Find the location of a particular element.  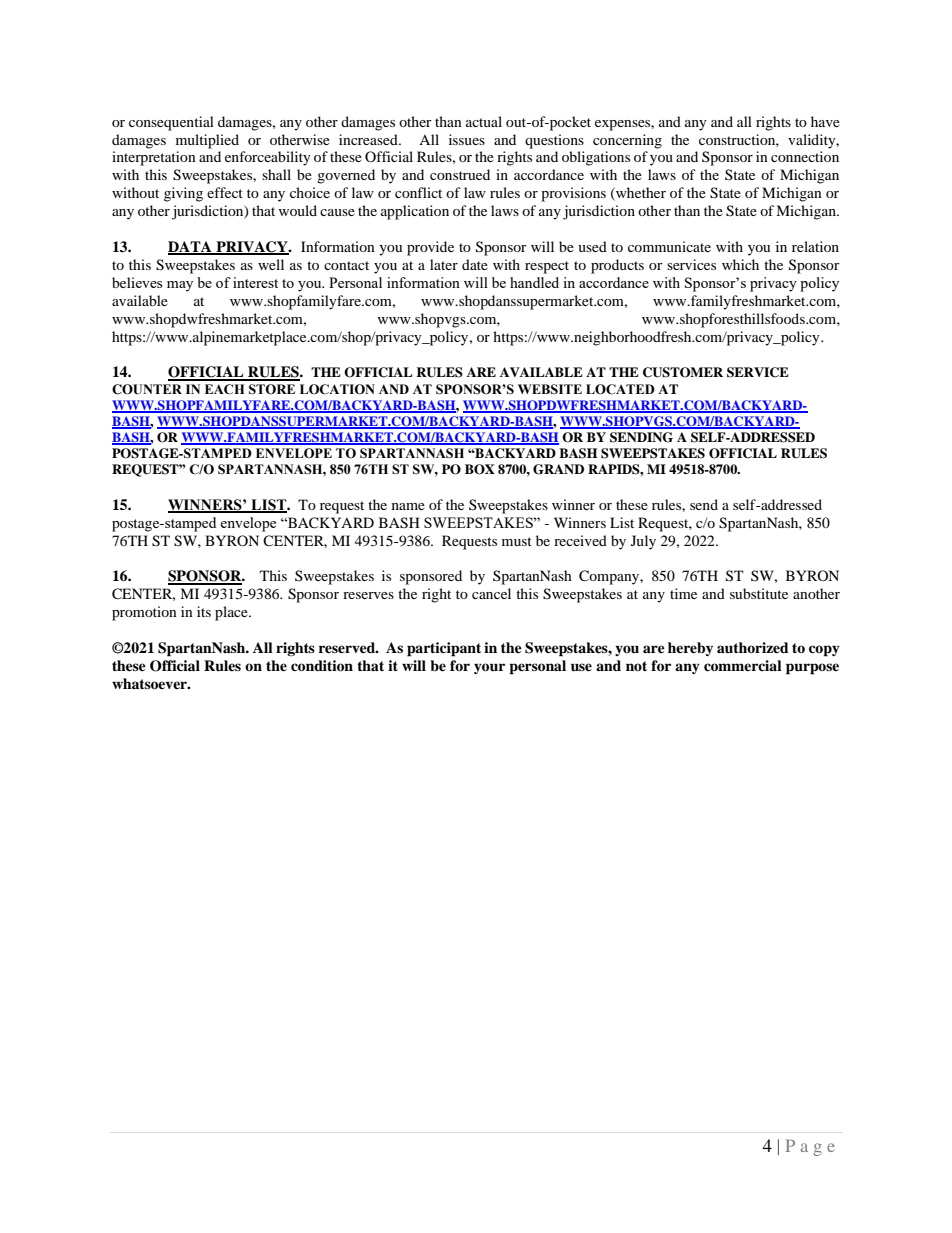

which is located at coordinates (740, 264).
